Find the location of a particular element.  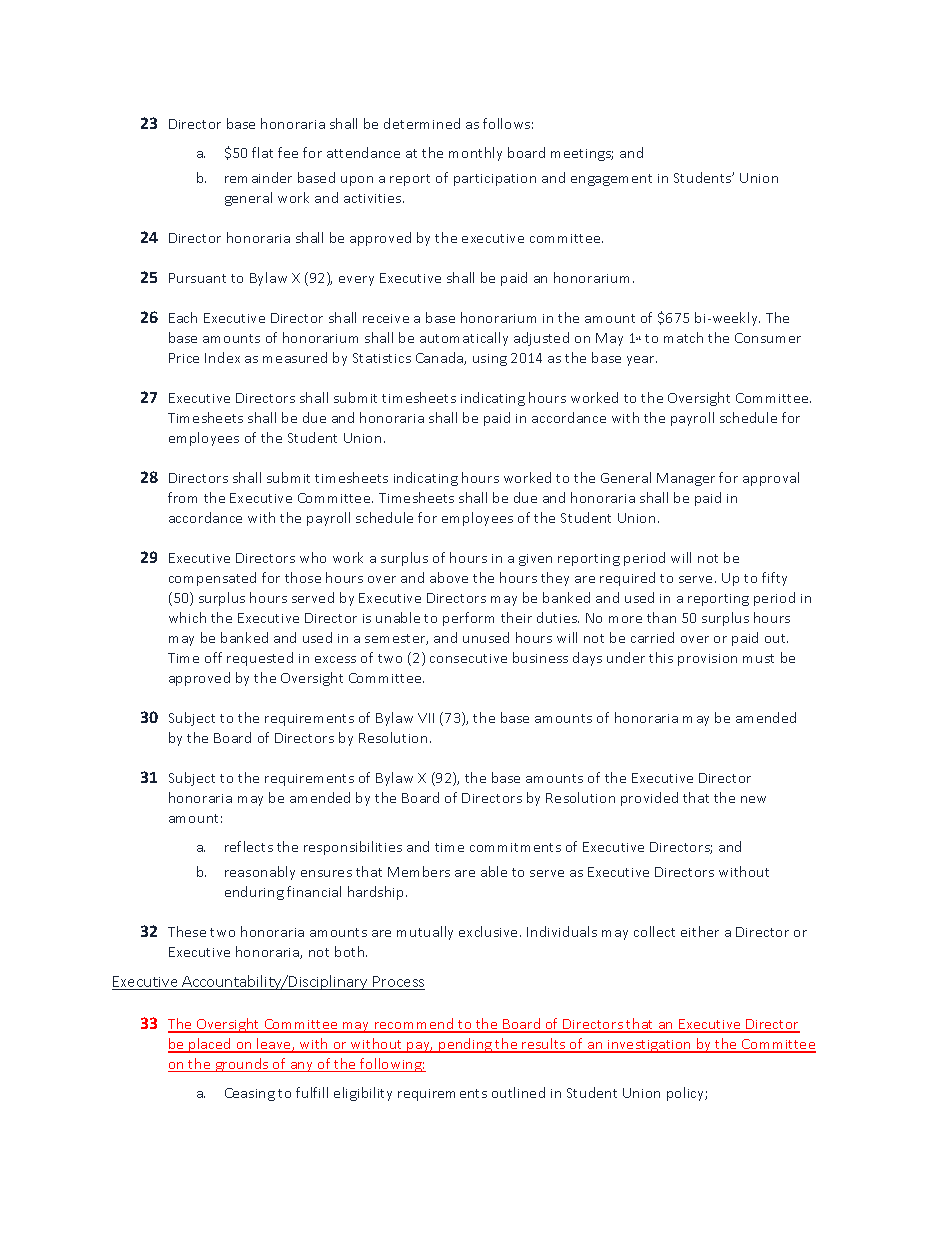

investigation is located at coordinates (650, 1046).
